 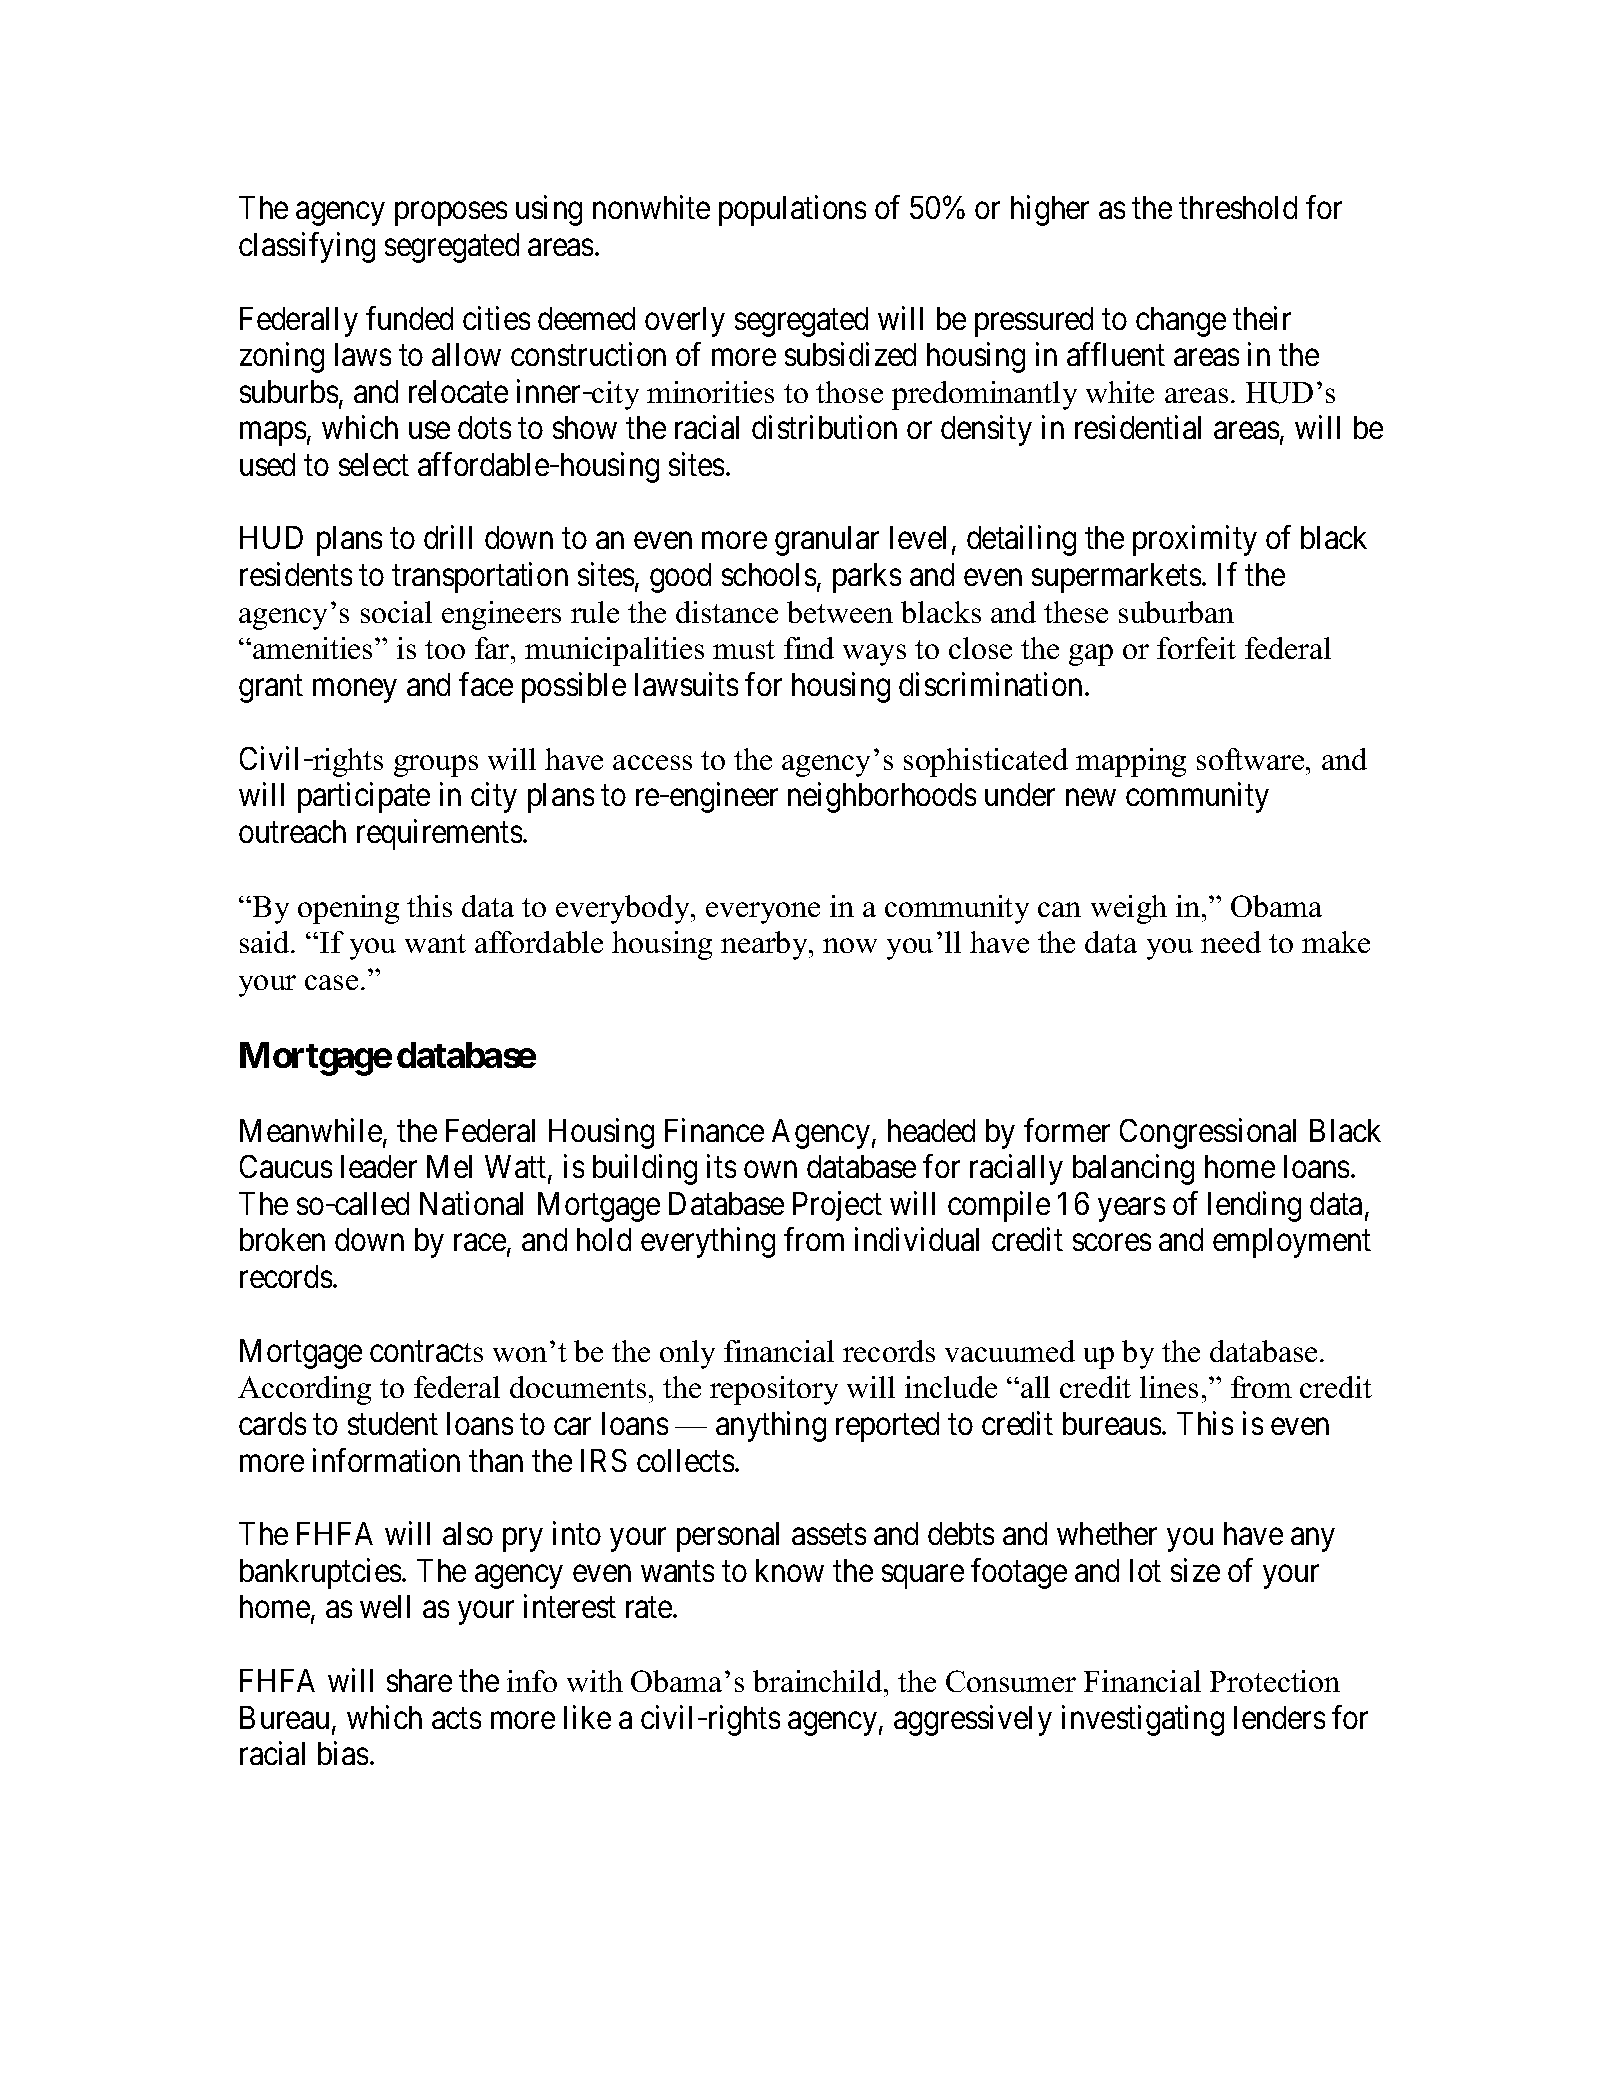 I want to click on software, so click(x=1252, y=759).
